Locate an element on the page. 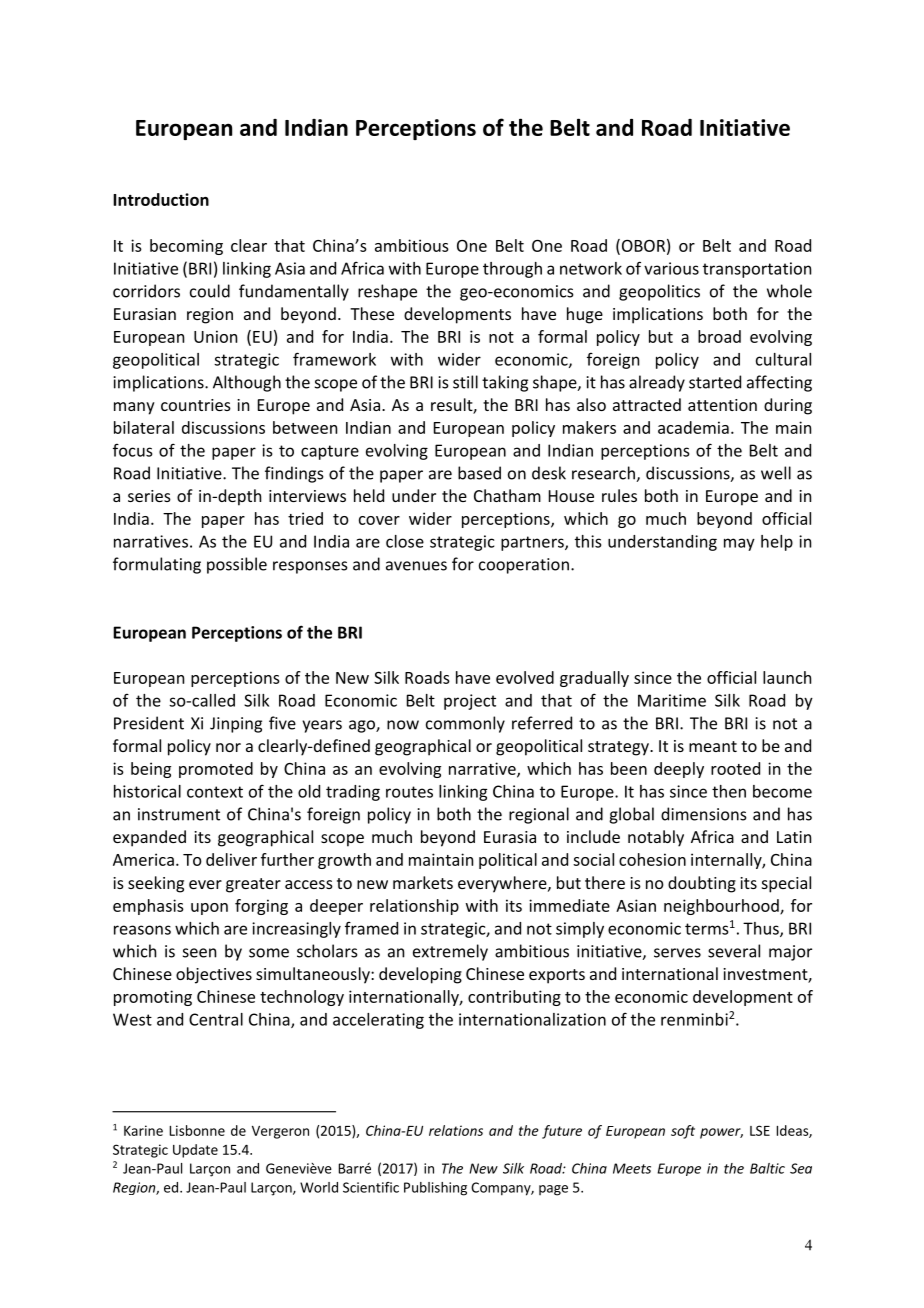 The height and width of the image is (1308, 924). becoming is located at coordinates (186, 247).
